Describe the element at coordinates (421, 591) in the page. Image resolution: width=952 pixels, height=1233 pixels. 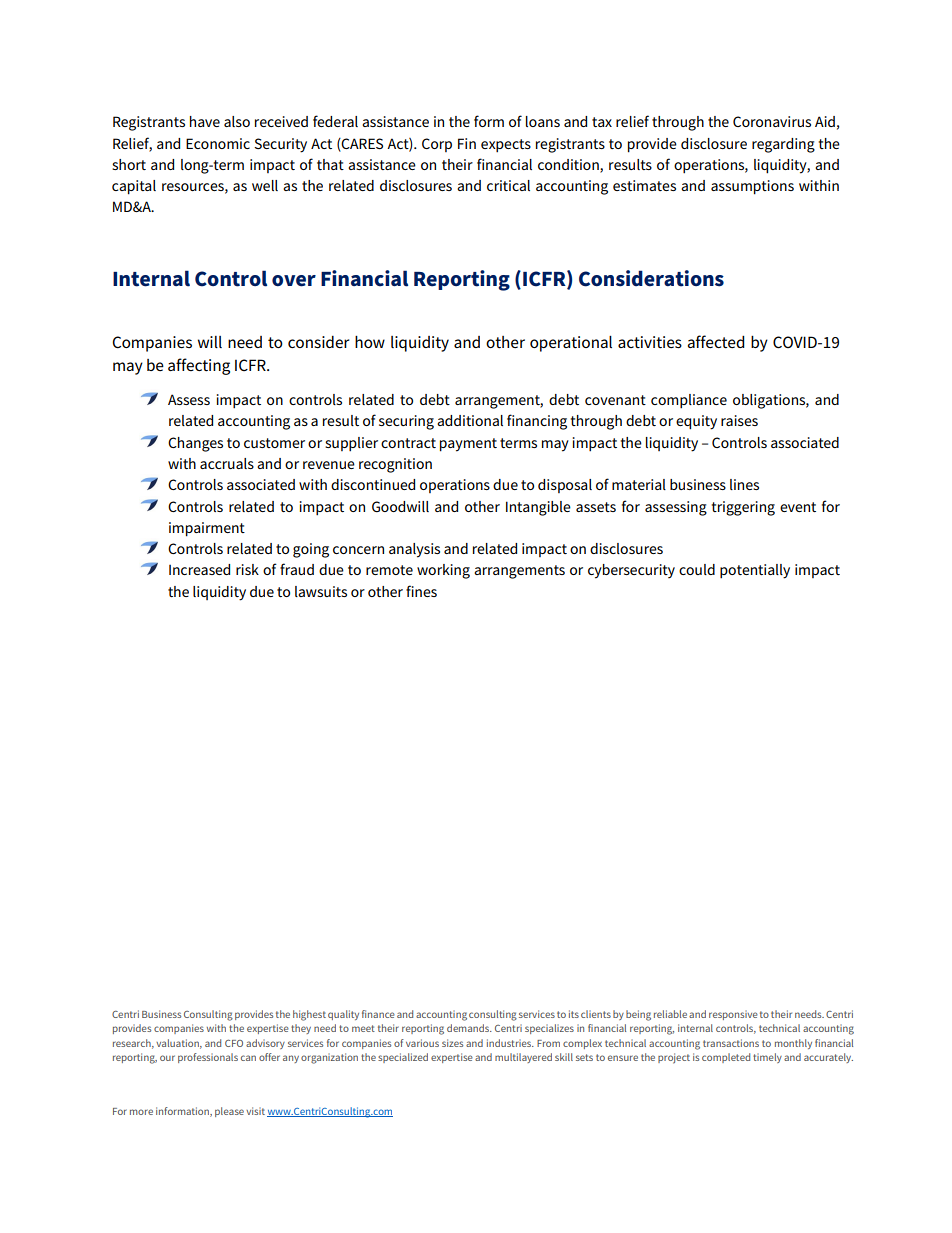
I see `fines` at that location.
